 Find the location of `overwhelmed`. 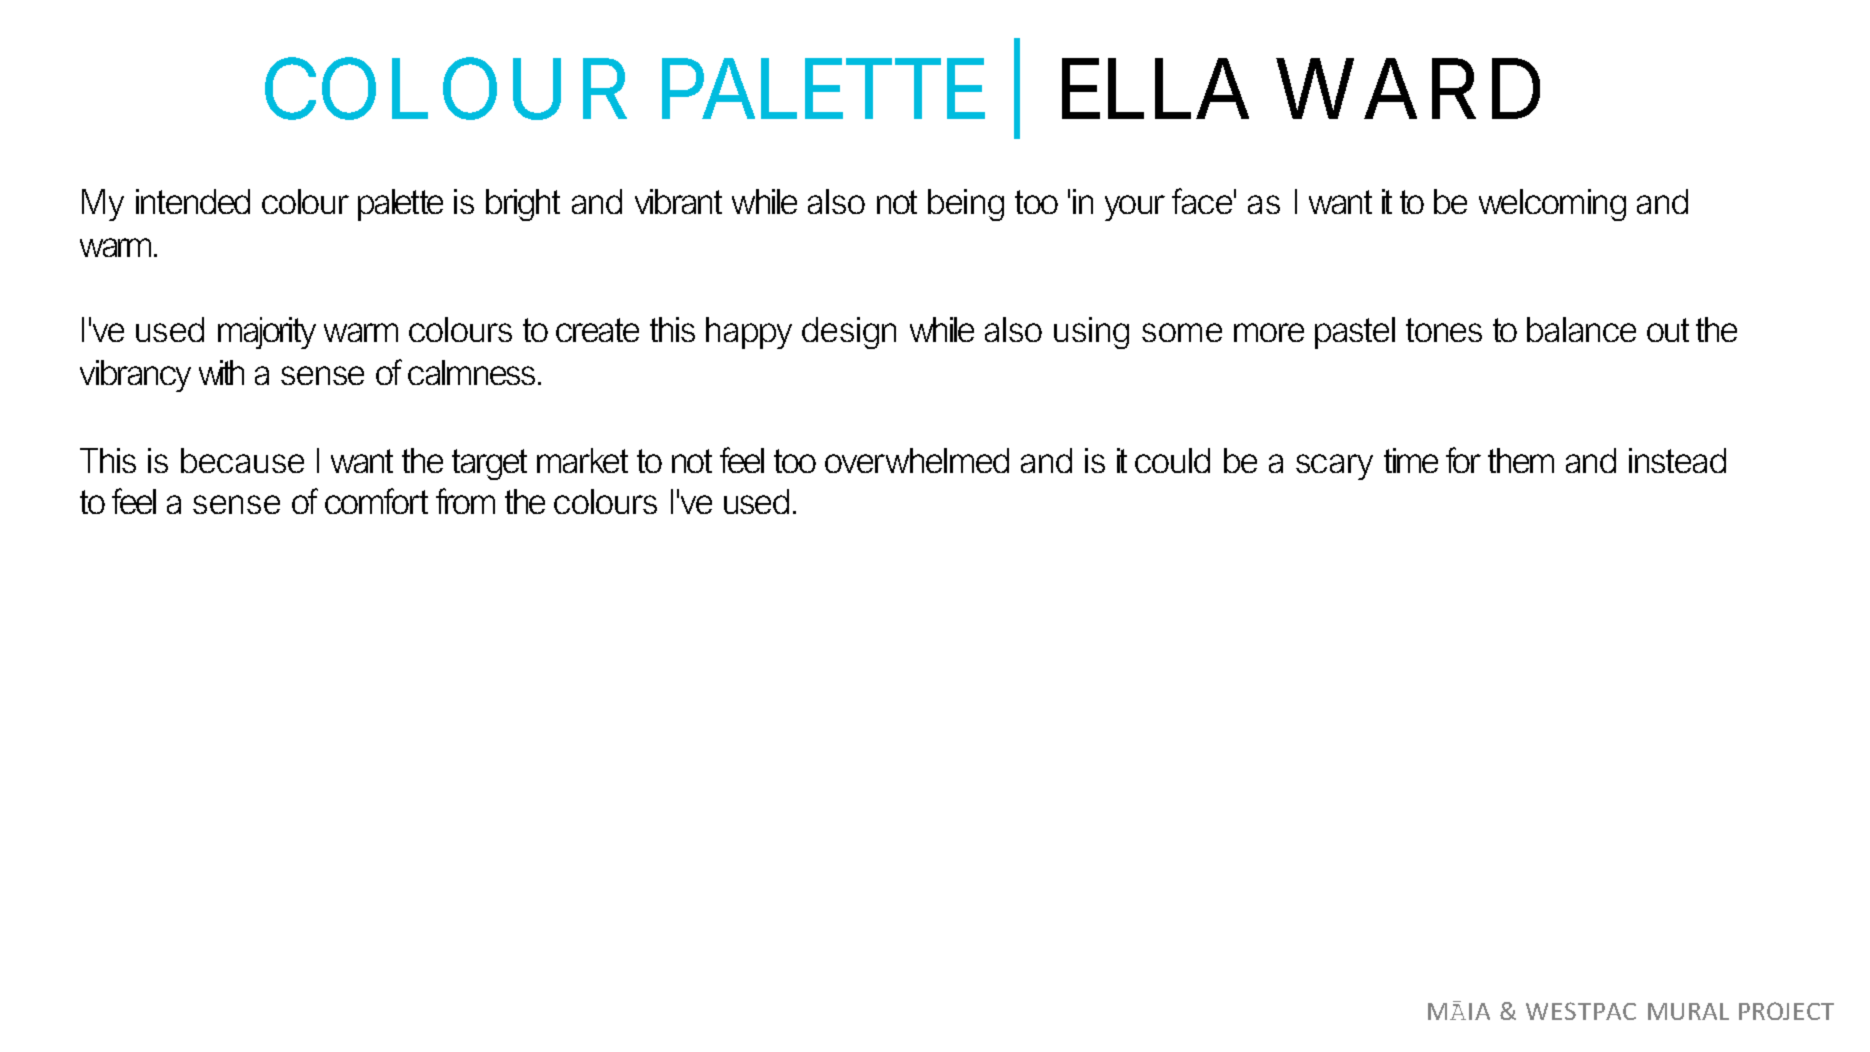

overwhelmed is located at coordinates (917, 460).
